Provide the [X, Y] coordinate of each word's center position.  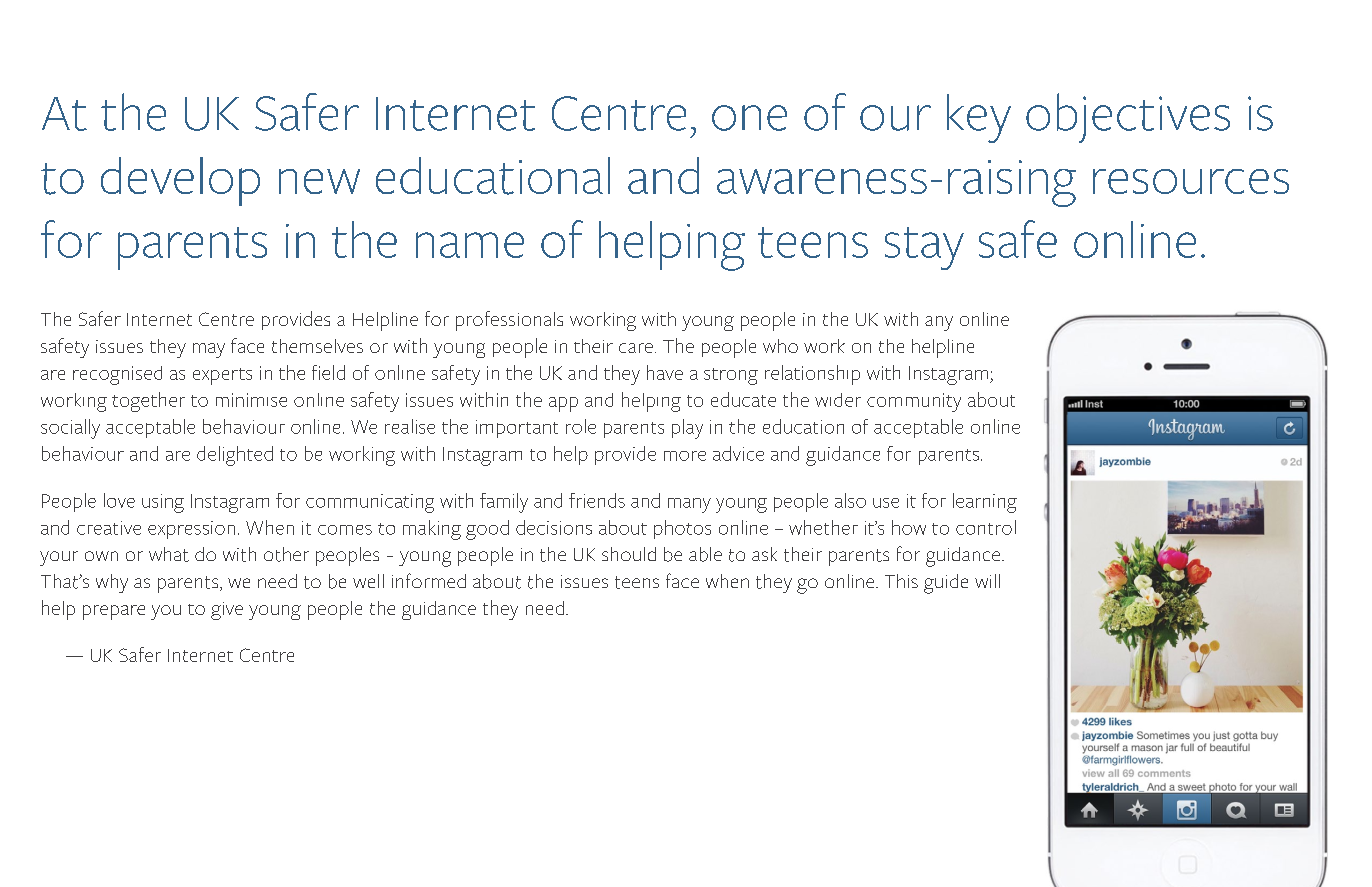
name [470, 245]
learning [985, 503]
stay [924, 248]
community [914, 402]
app [563, 404]
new [319, 181]
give [227, 611]
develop [180, 181]
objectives [1128, 118]
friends [597, 500]
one [749, 118]
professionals [509, 321]
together [148, 402]
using [163, 503]
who [780, 346]
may [209, 350]
